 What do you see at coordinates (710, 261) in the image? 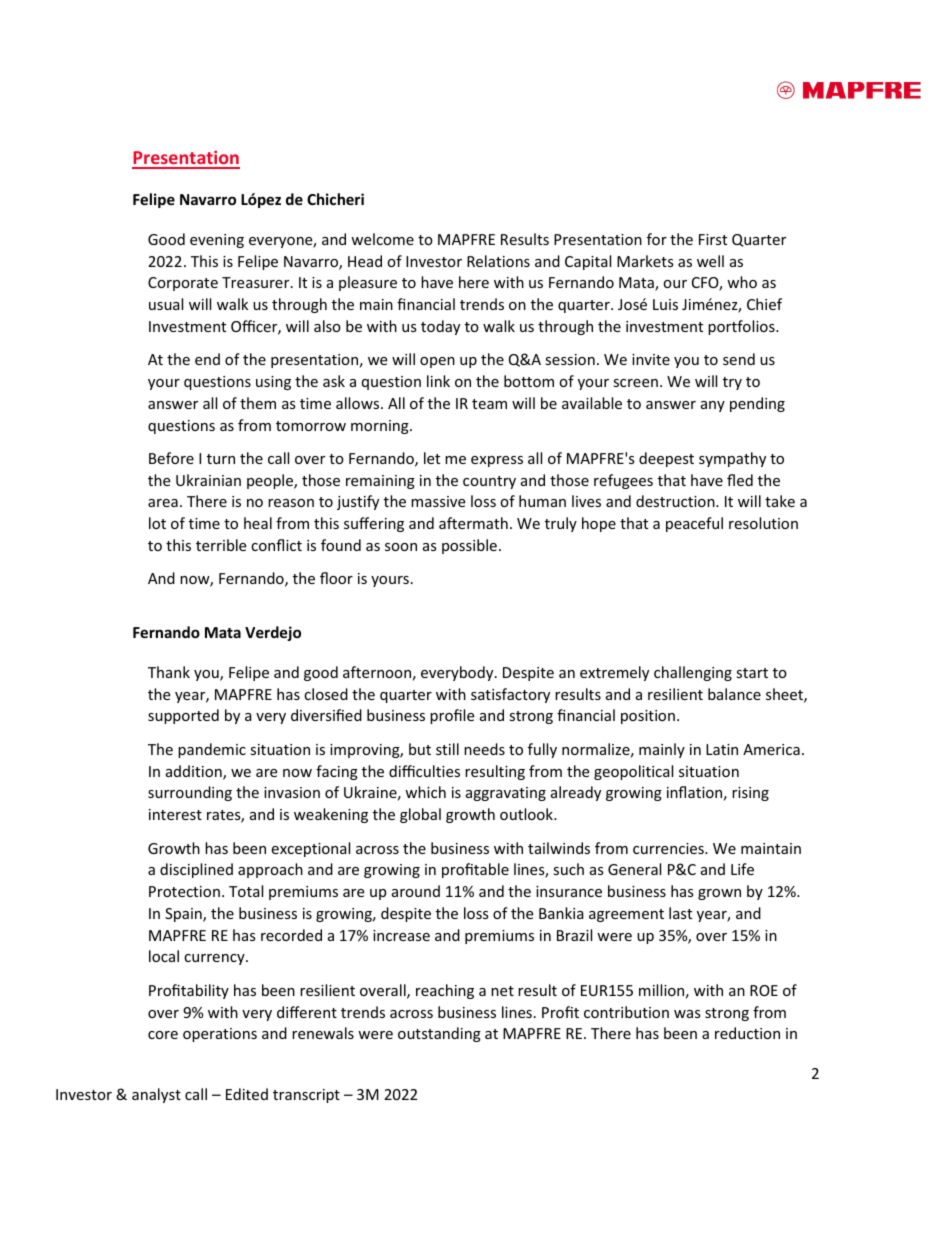
I see `well` at bounding box center [710, 261].
